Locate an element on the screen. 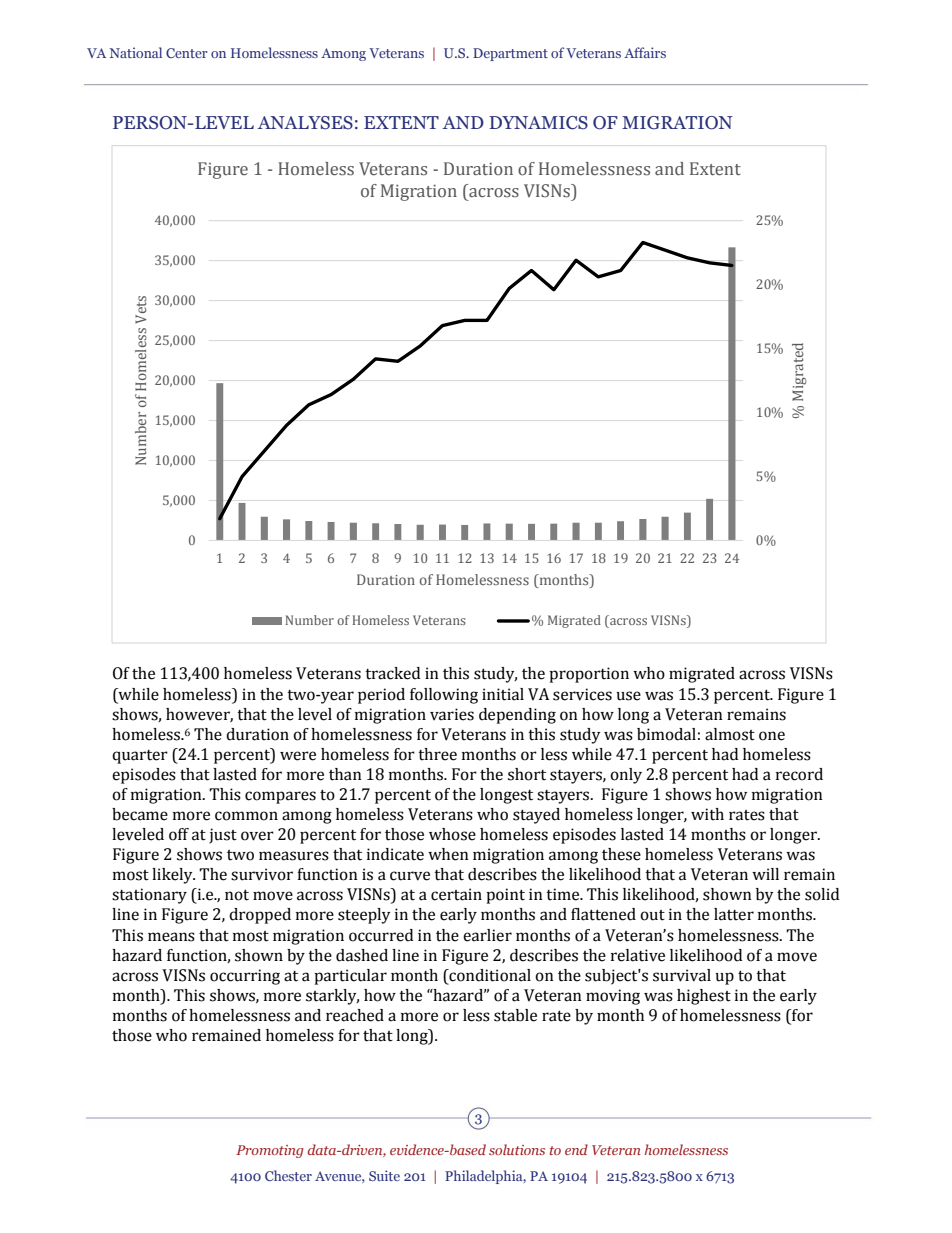 The image size is (952, 1233). certain is located at coordinates (456, 894).
